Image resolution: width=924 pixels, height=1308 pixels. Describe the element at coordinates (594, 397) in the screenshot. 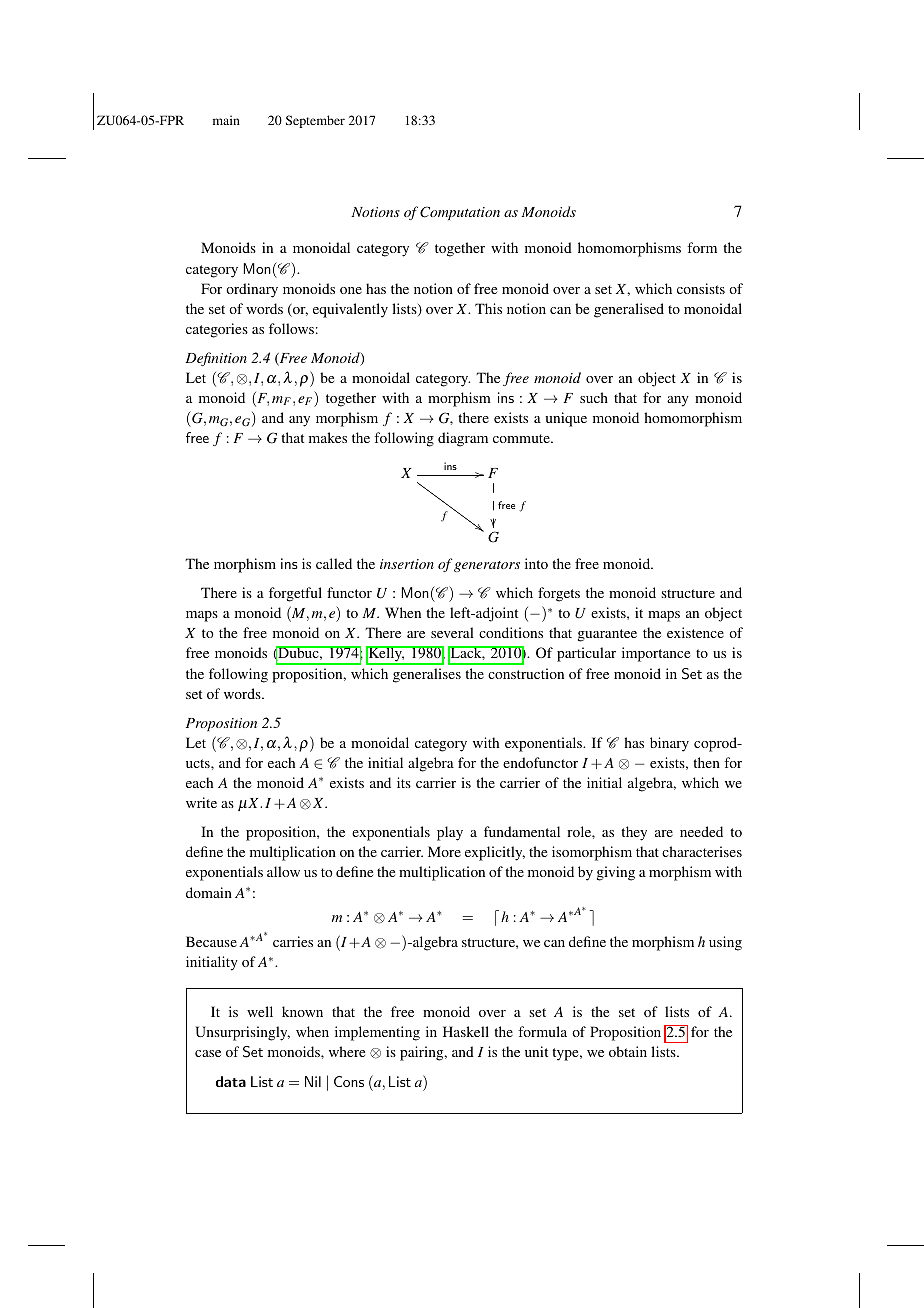

I see `such` at that location.
